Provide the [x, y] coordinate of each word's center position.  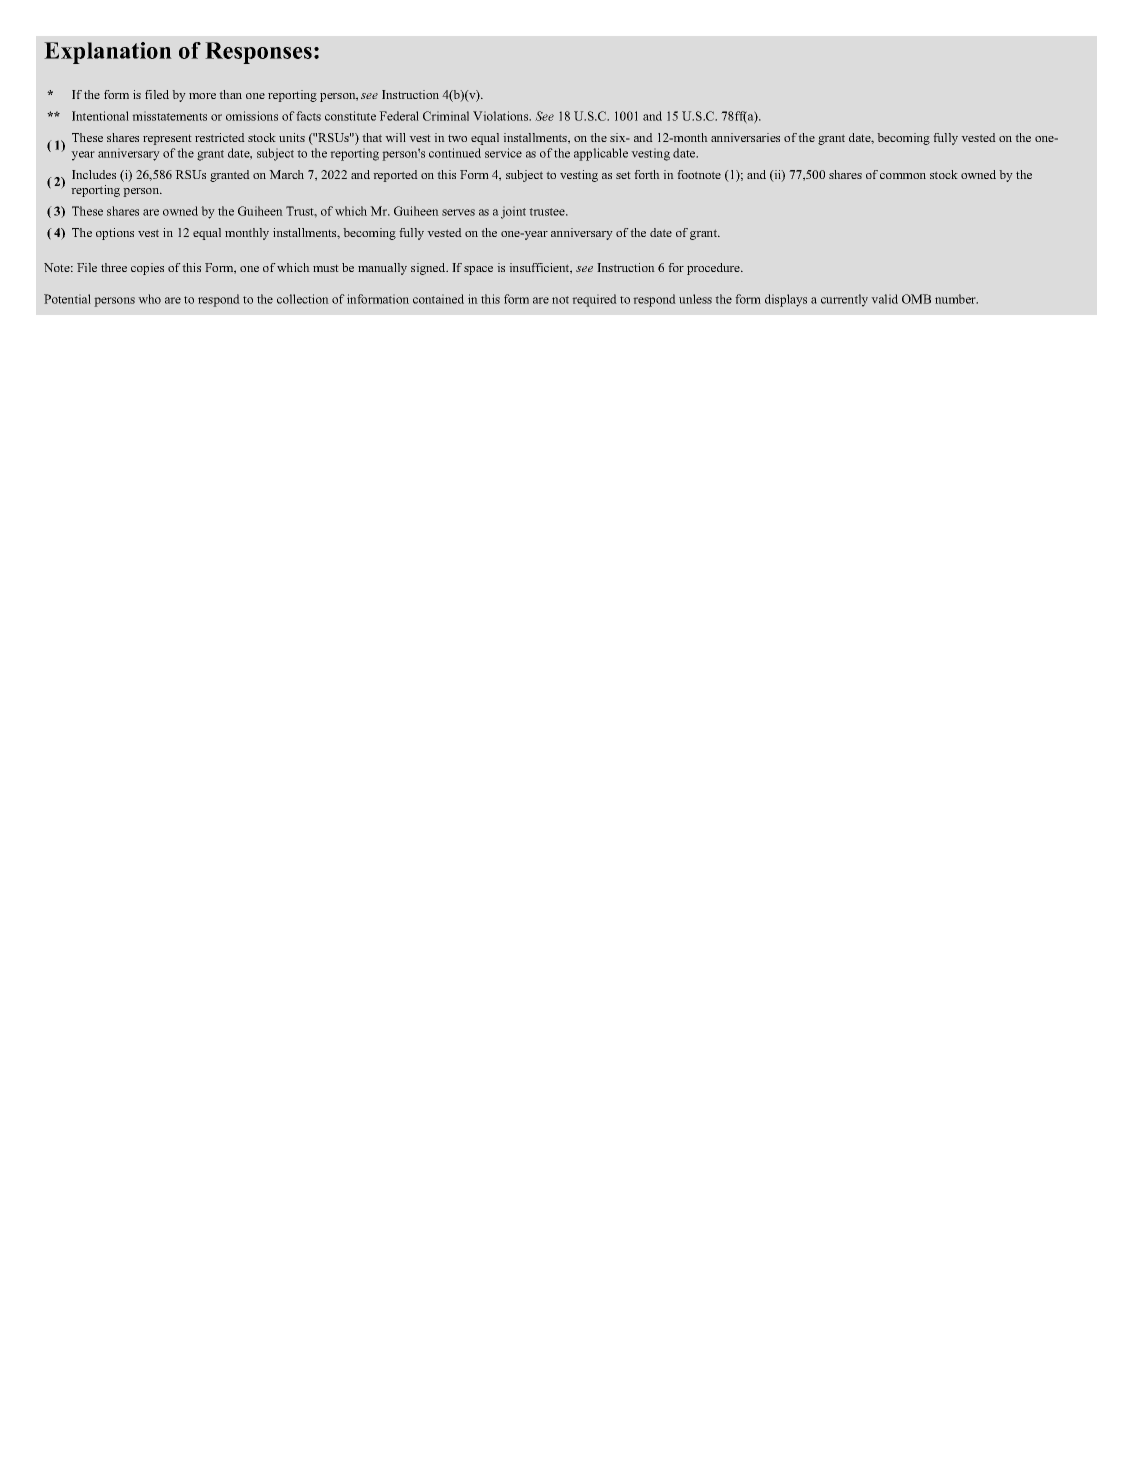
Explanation [108, 53]
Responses [258, 53]
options [115, 234]
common [903, 176]
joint [513, 212]
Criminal [446, 116]
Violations [502, 116]
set [623, 175]
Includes [94, 174]
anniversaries [745, 137]
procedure [714, 269]
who [149, 299]
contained [438, 299]
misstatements [169, 116]
